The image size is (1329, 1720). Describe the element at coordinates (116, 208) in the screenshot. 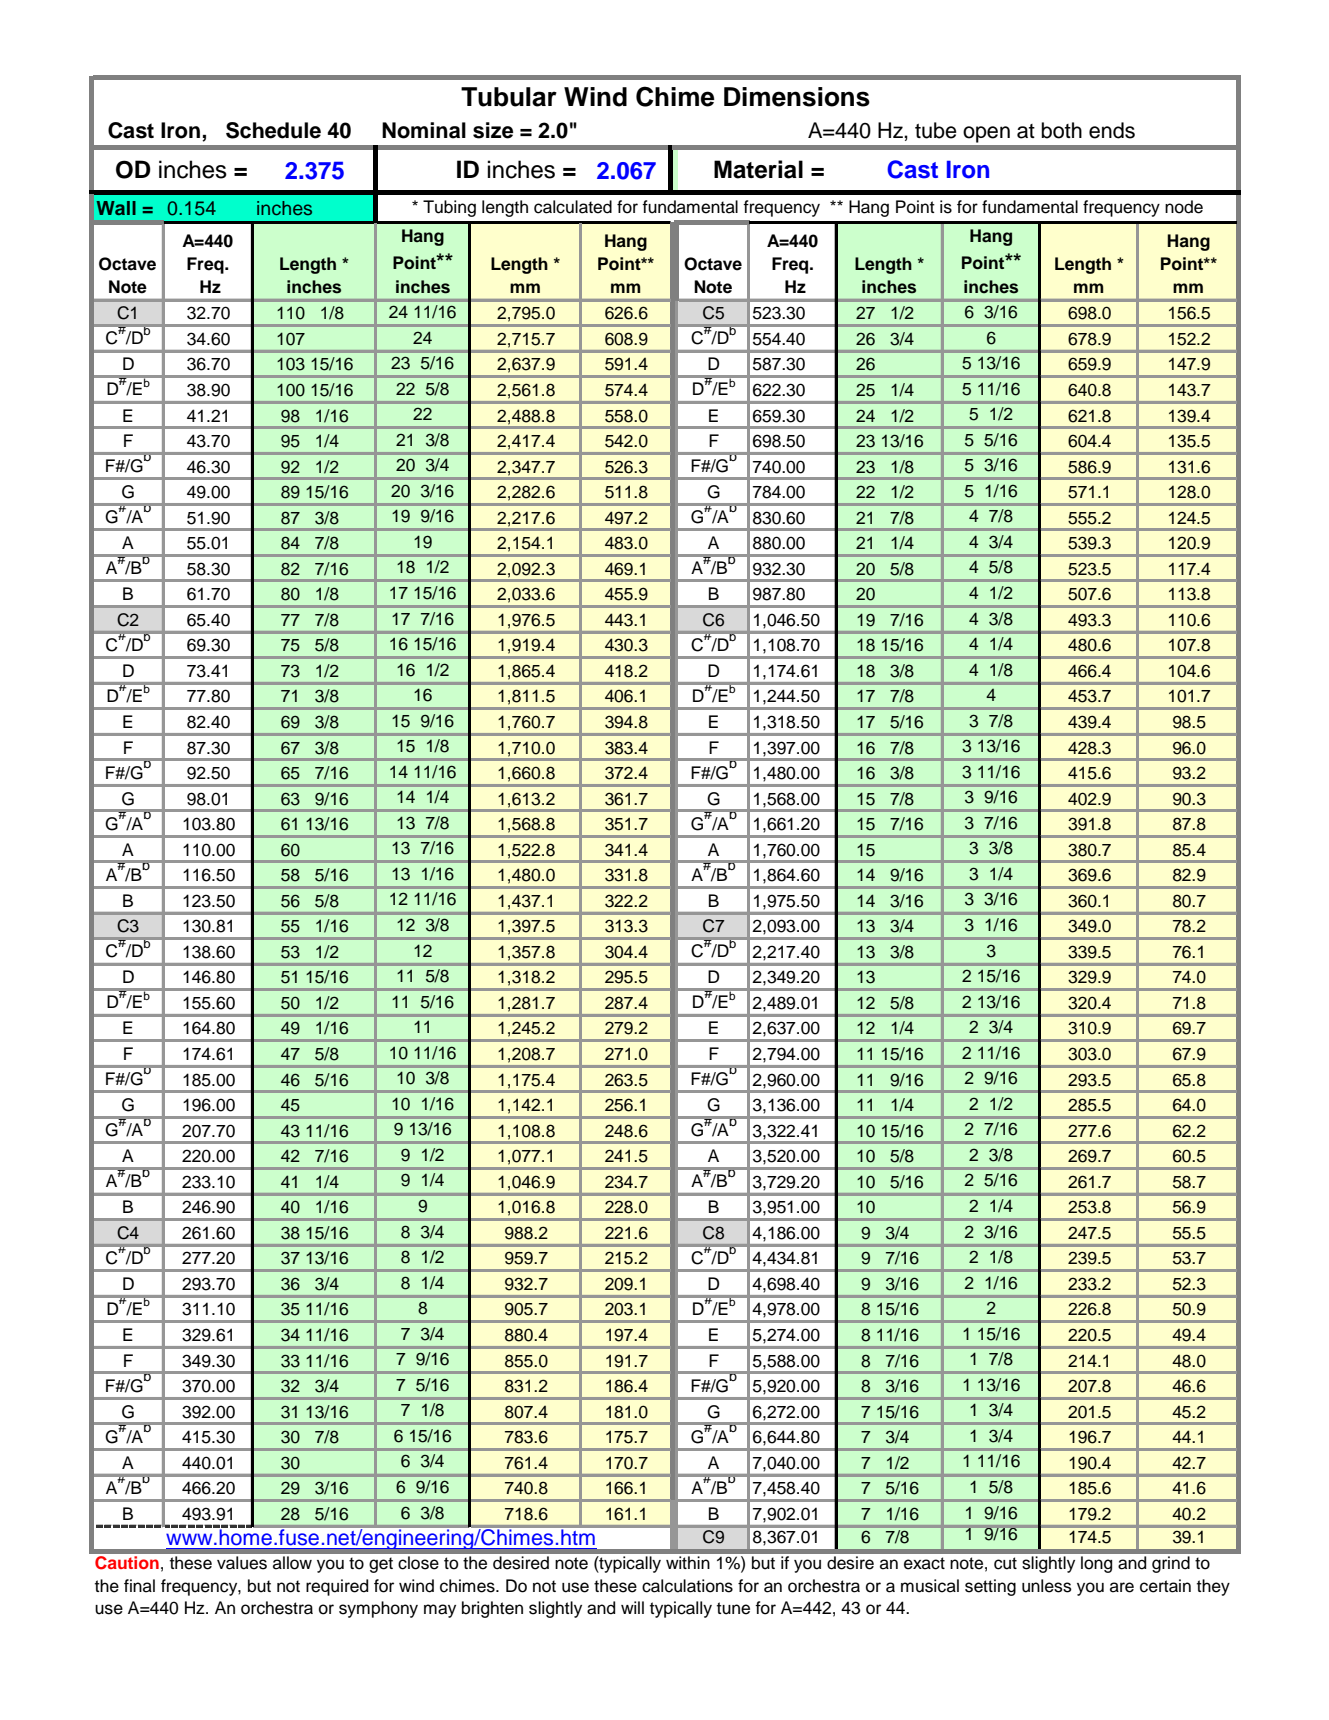

I see `Wall` at that location.
